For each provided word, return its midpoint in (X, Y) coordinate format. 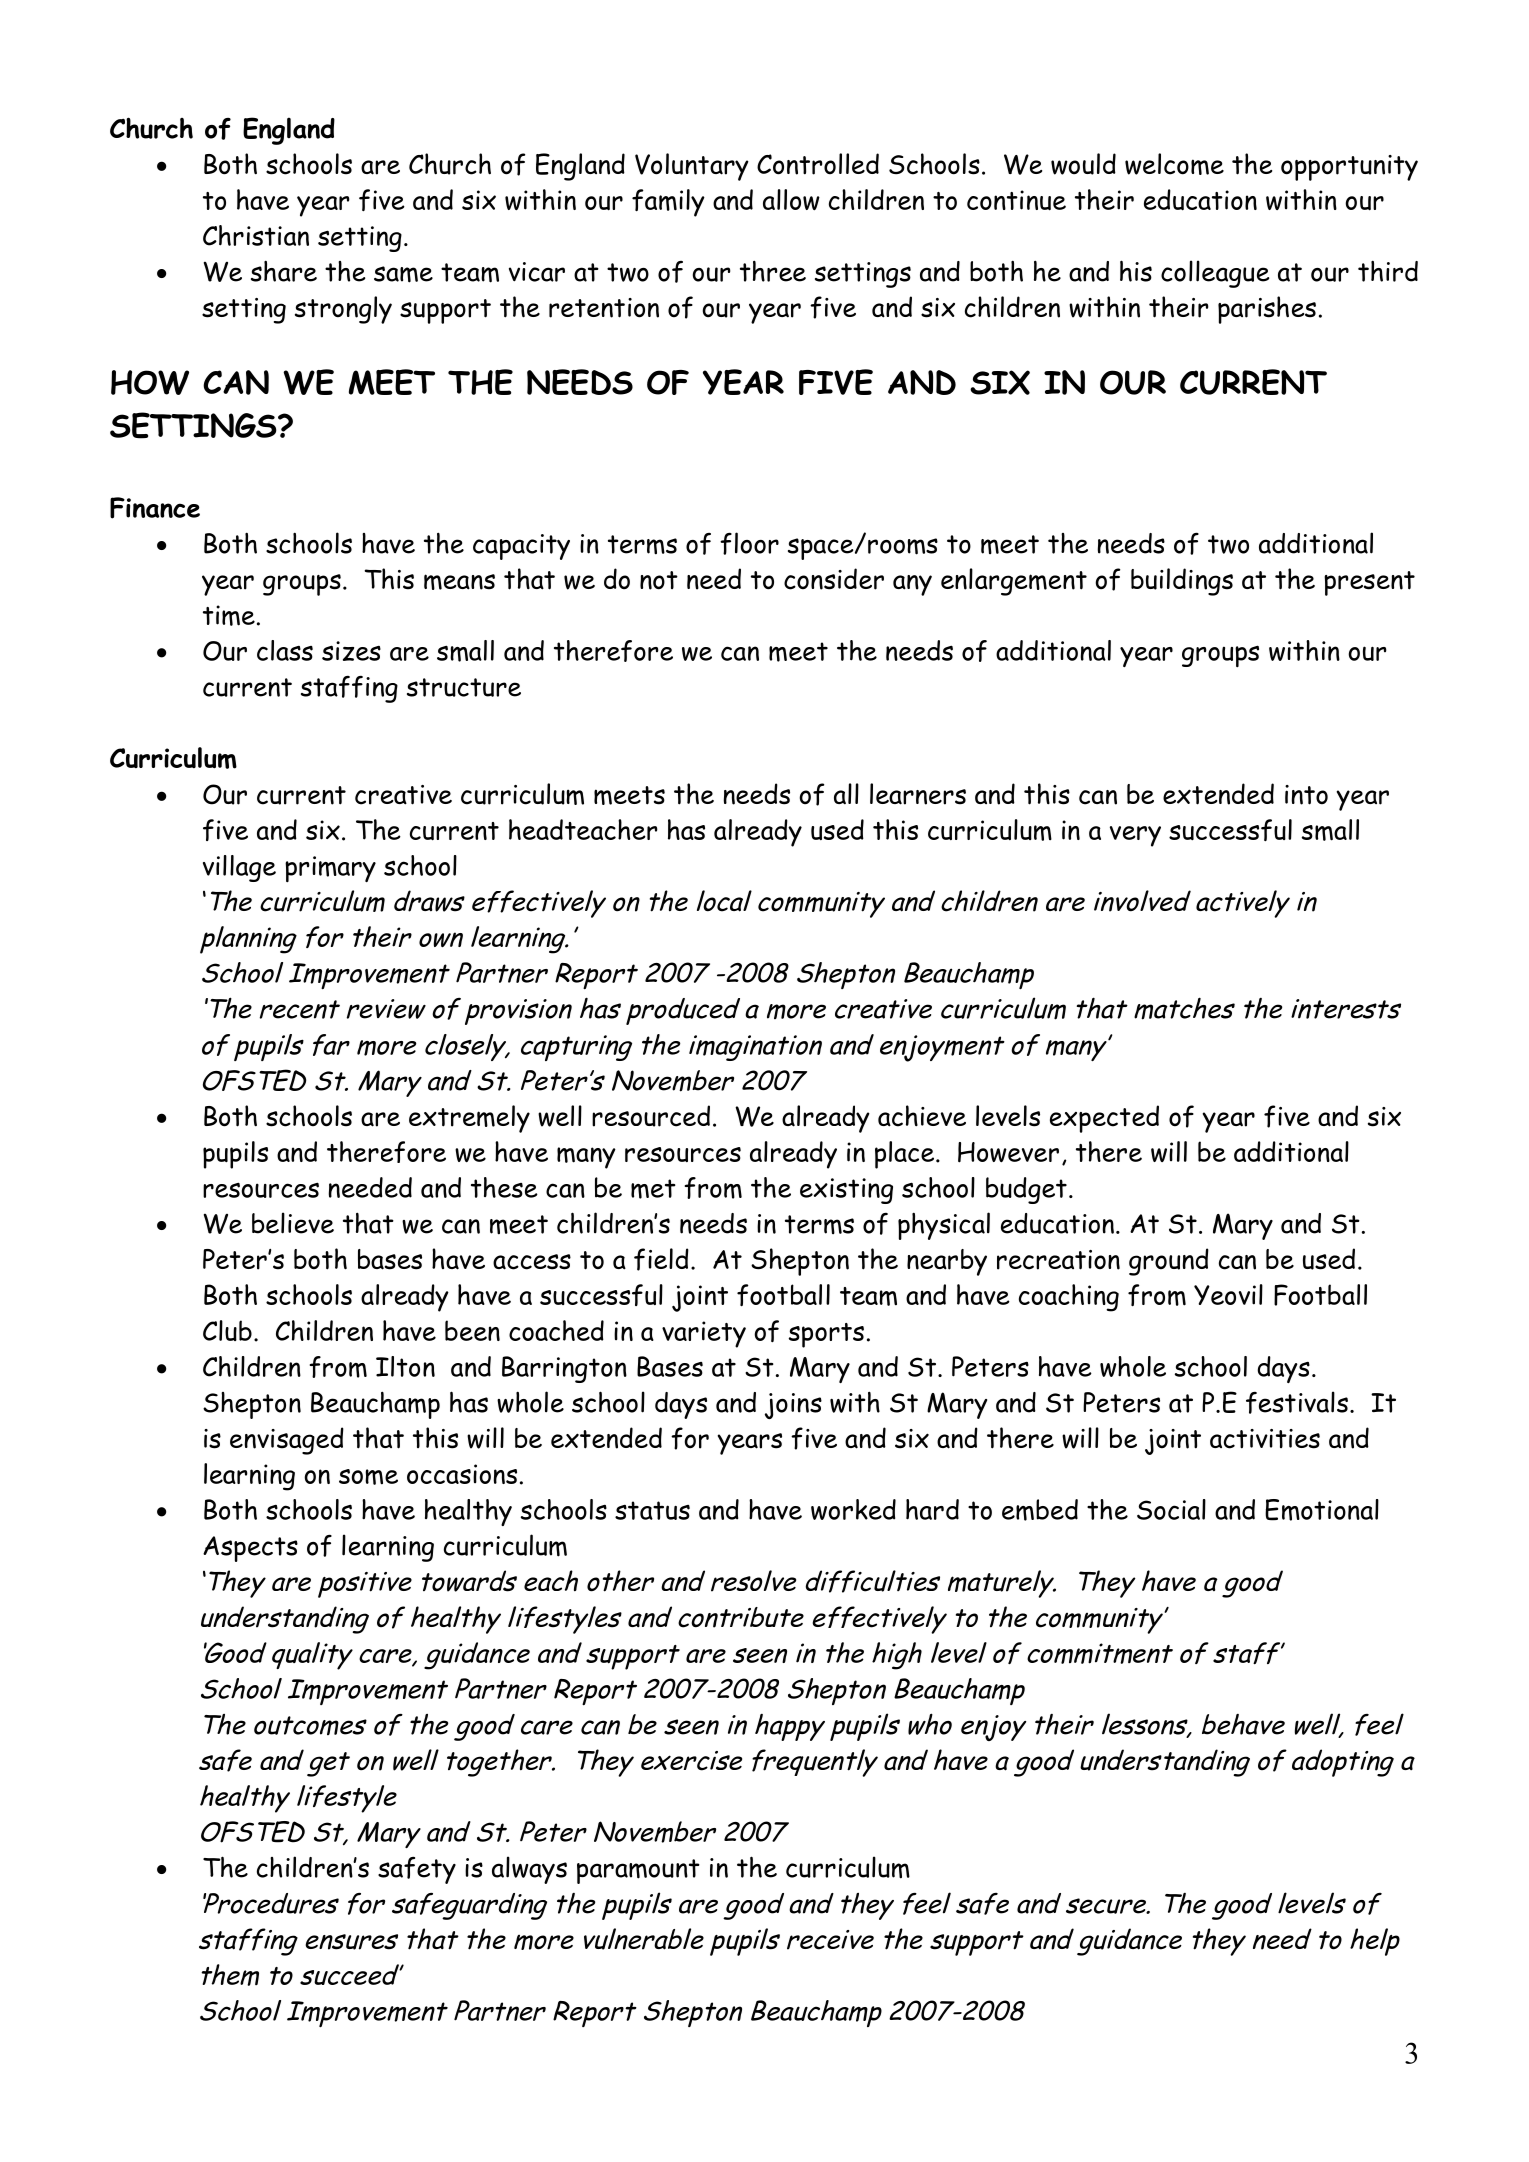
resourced (651, 1116)
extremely (469, 1119)
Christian (256, 235)
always (529, 1870)
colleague (1215, 274)
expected (1104, 1119)
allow (791, 200)
